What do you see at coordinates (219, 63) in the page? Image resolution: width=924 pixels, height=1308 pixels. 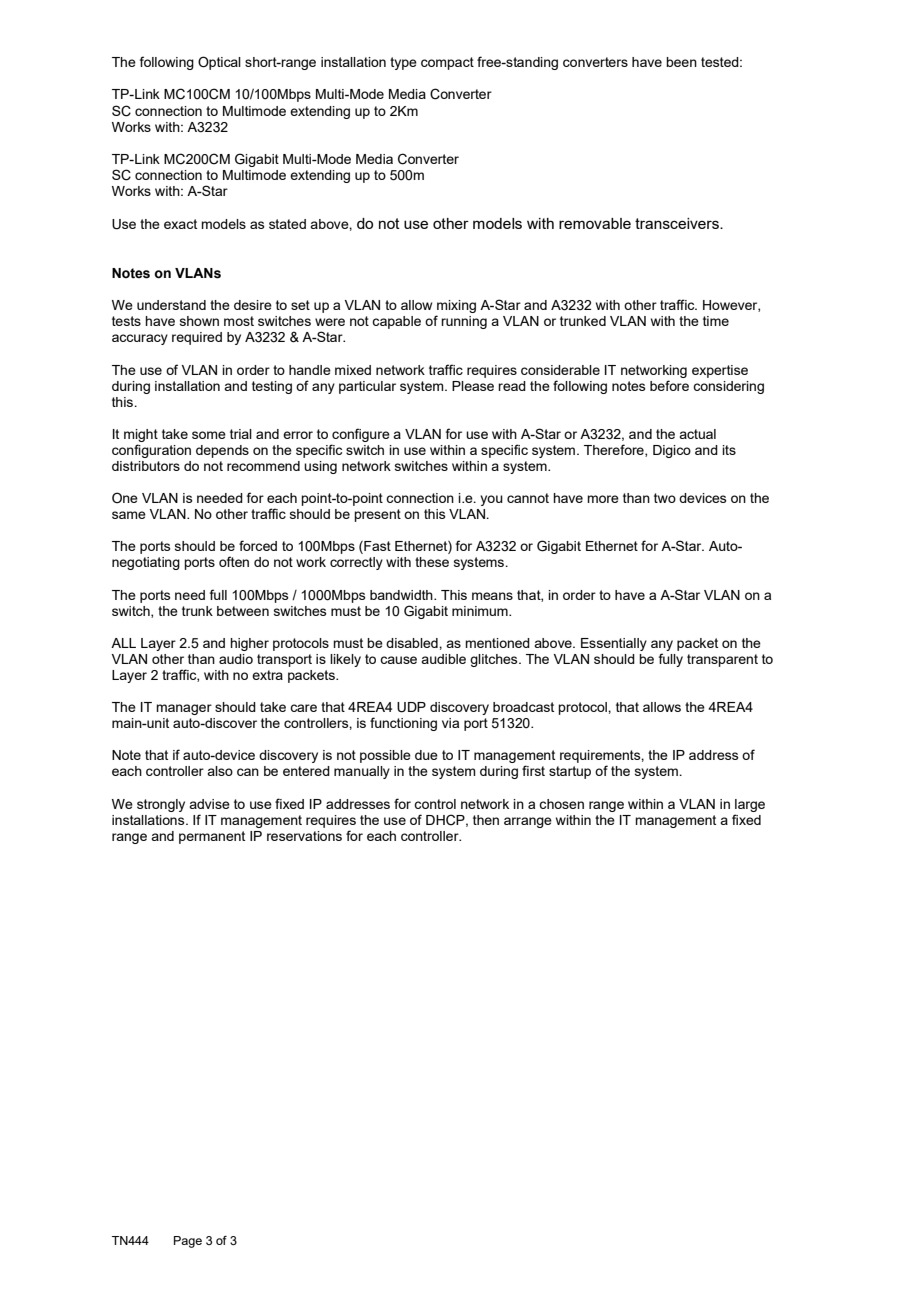 I see `Optical` at bounding box center [219, 63].
